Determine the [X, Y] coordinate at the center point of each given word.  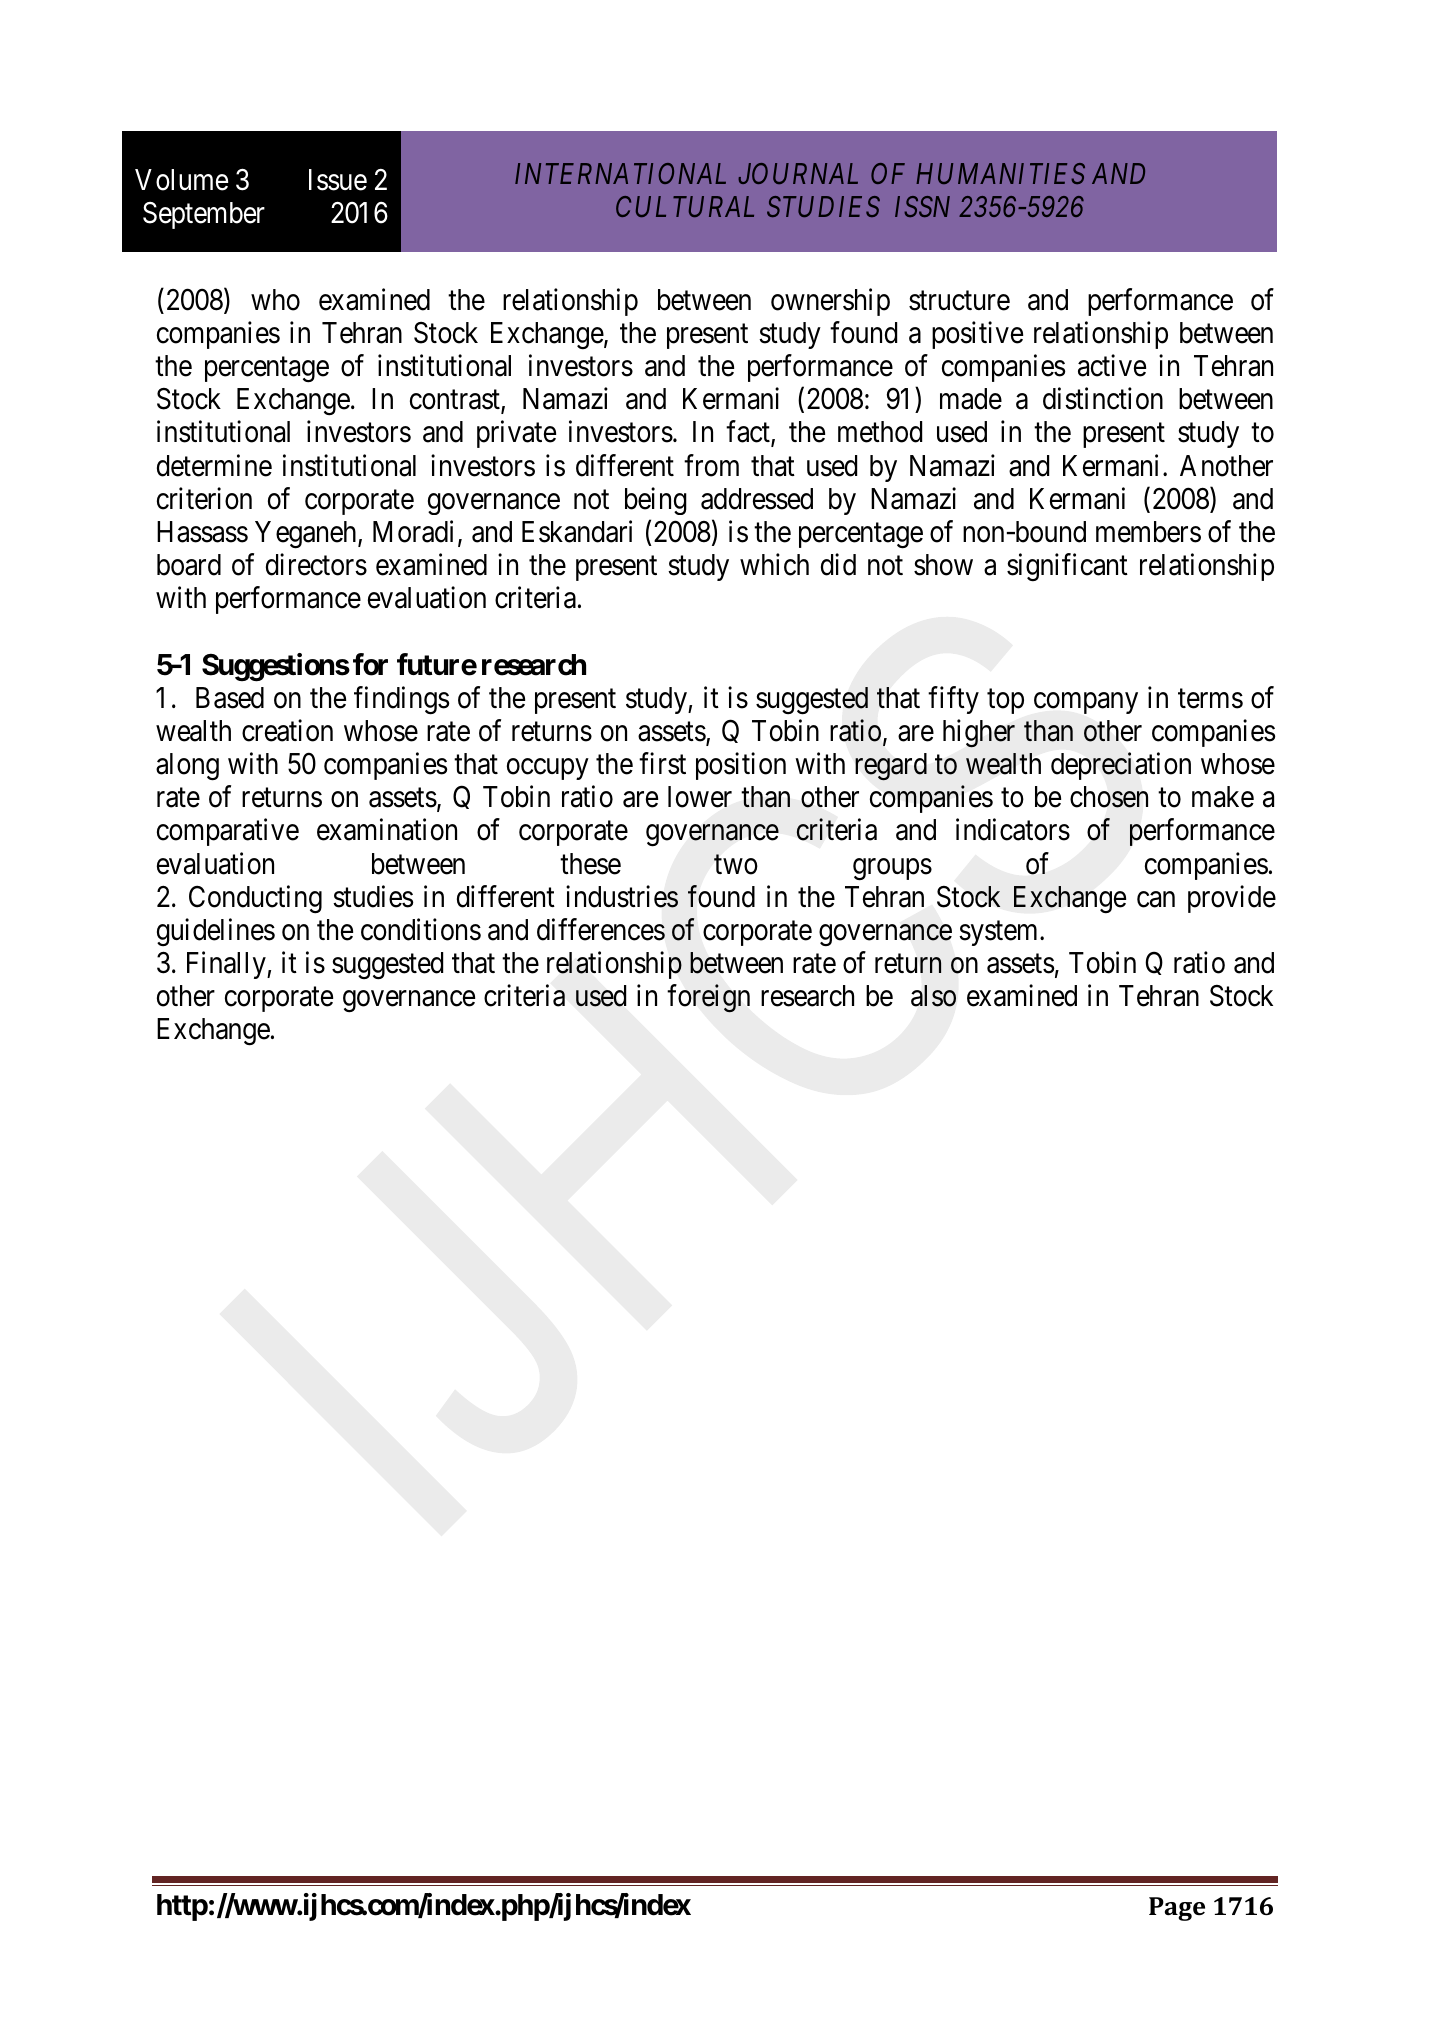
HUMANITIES [1000, 173]
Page [1177, 1909]
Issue [338, 180]
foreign [709, 998]
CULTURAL [685, 206]
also [933, 996]
